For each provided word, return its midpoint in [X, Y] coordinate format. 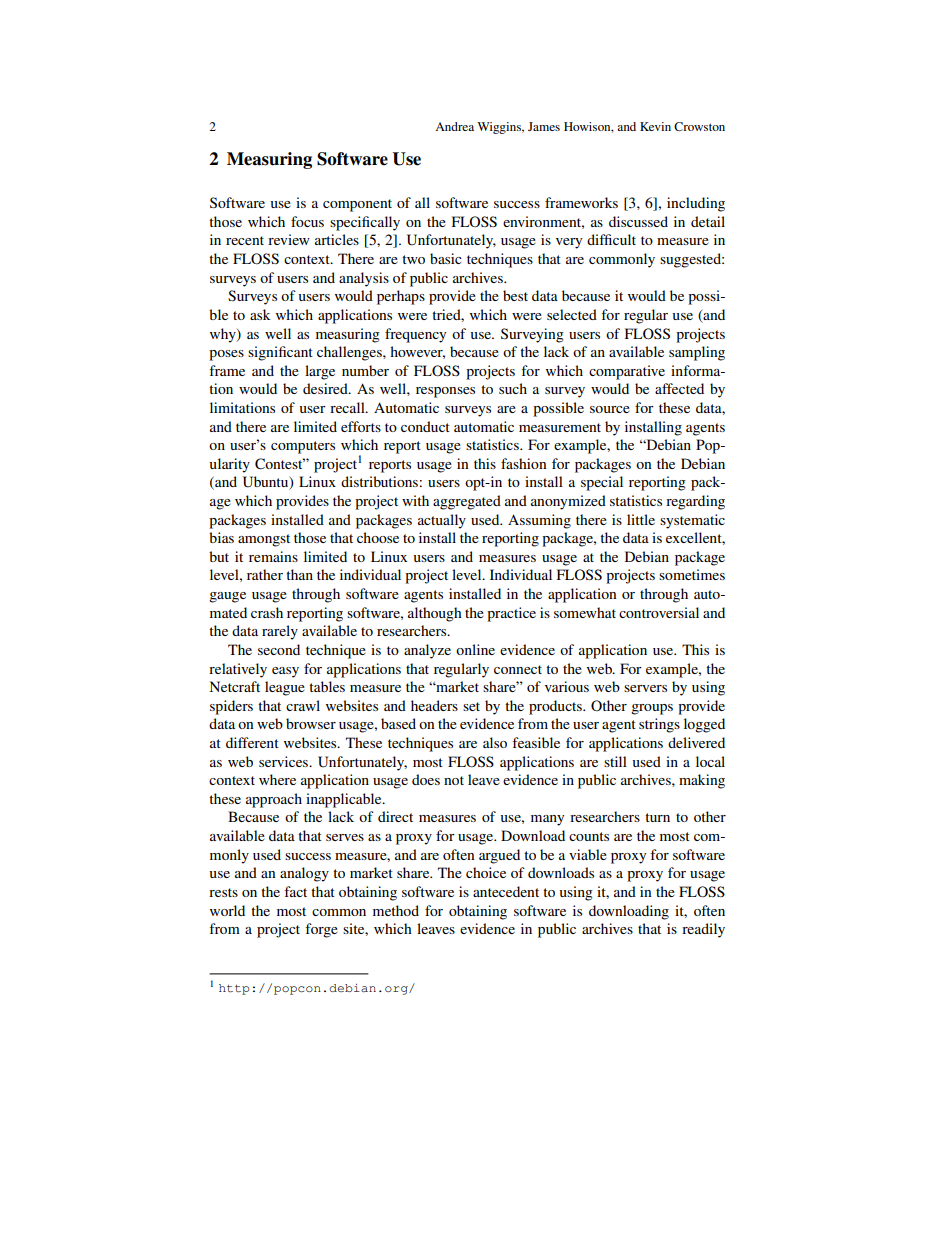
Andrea [454, 126]
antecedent [506, 891]
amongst [264, 540]
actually [442, 521]
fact [295, 891]
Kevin [655, 126]
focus [307, 221]
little [641, 519]
